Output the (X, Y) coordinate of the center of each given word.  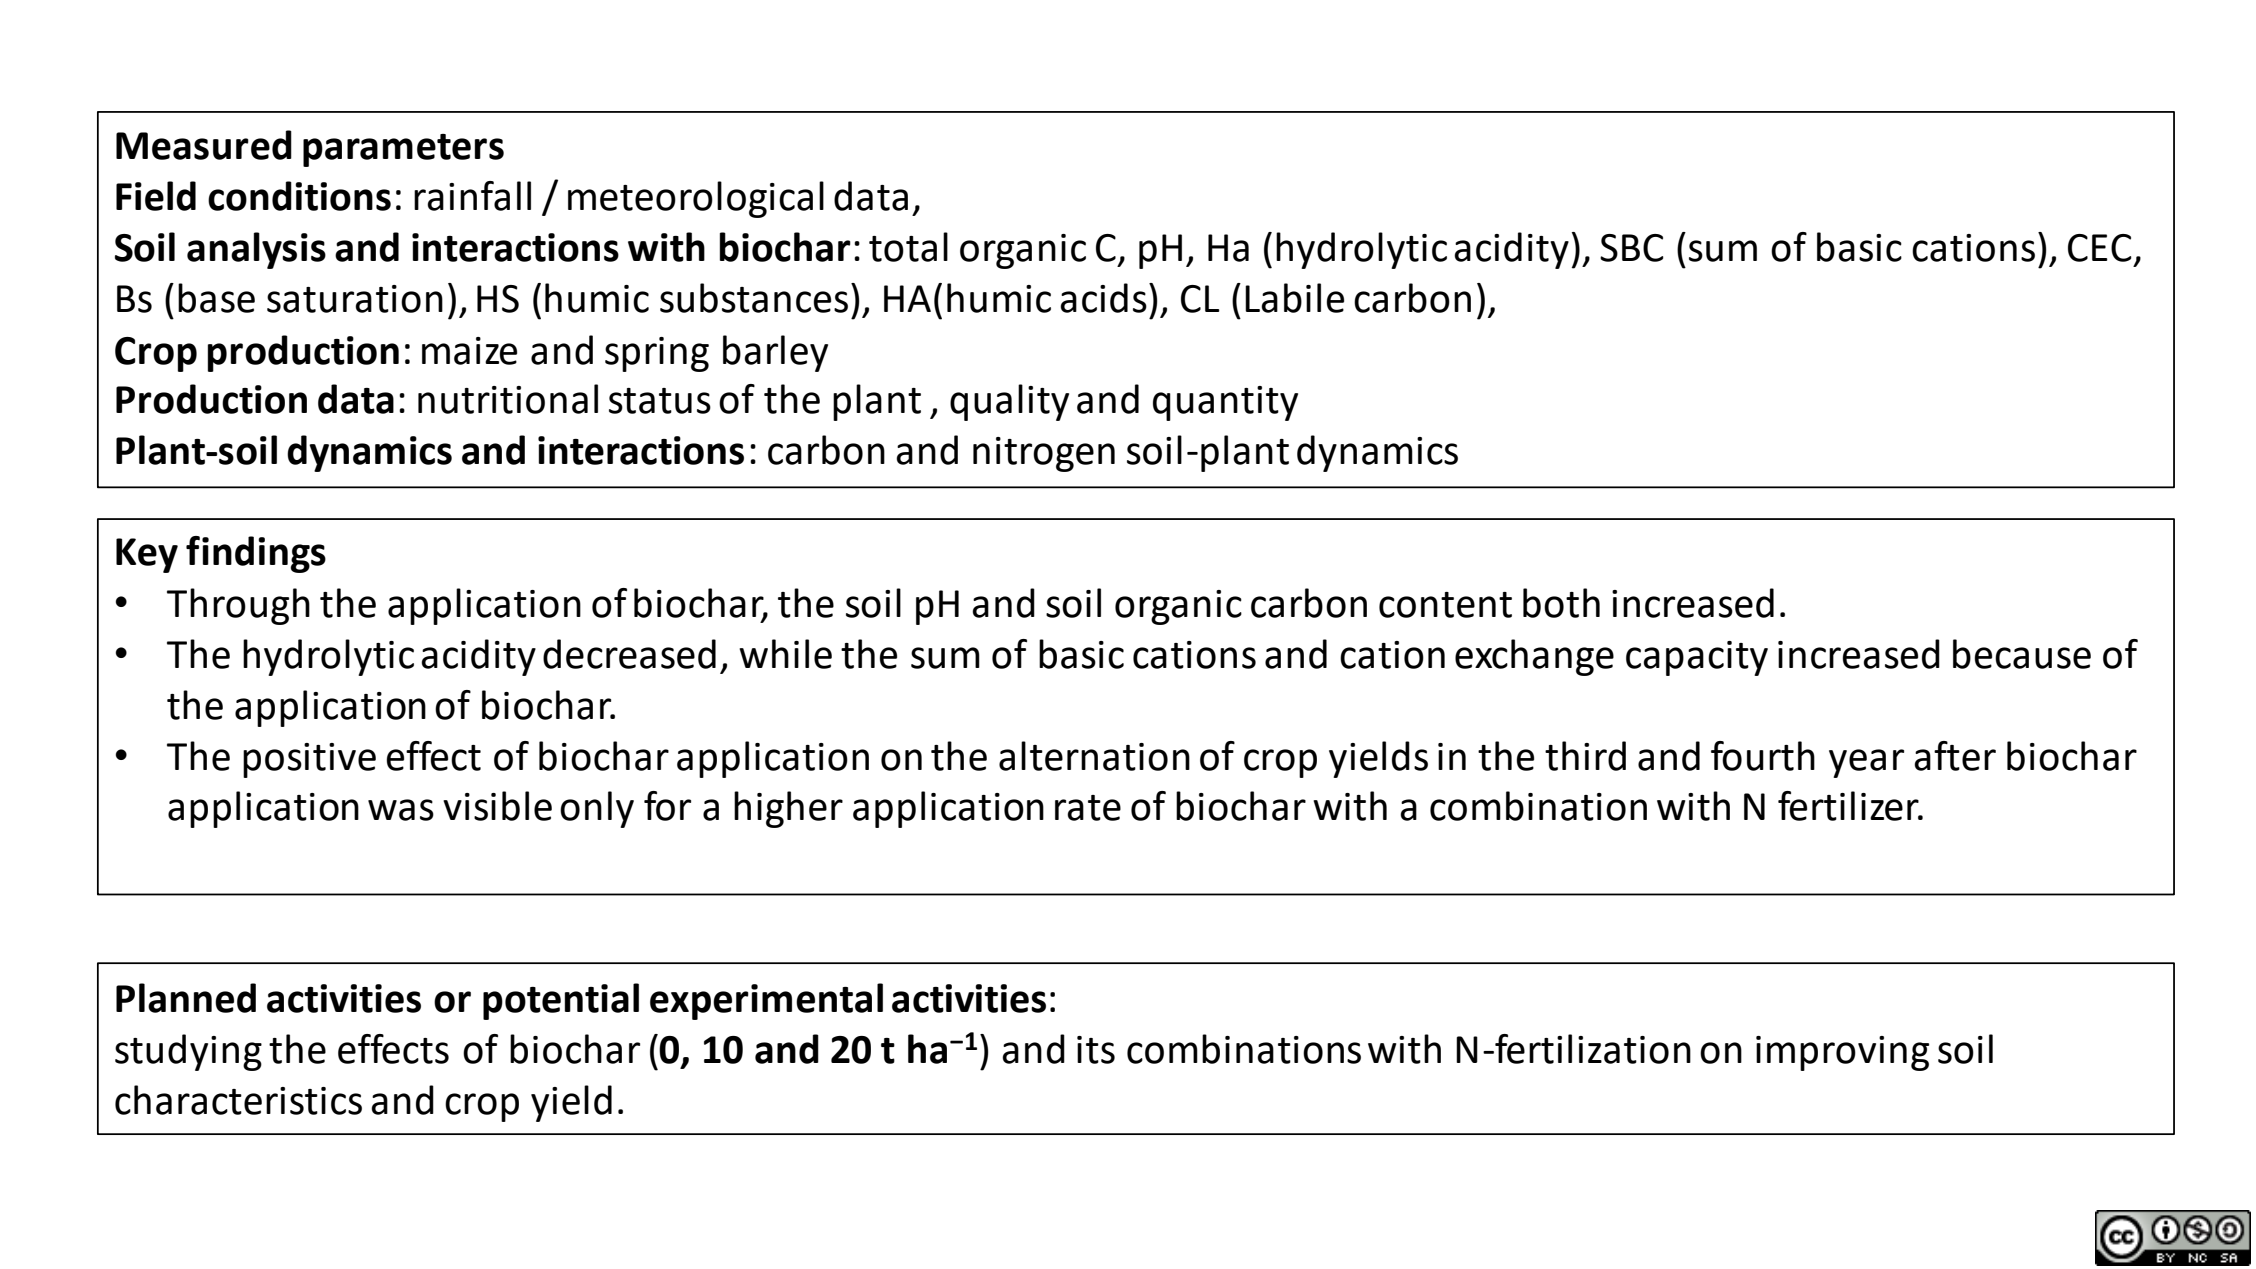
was (401, 810)
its (1096, 1050)
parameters (403, 150)
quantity (1225, 403)
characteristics (238, 1100)
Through (238, 606)
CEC (2100, 248)
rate (1088, 808)
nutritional (508, 399)
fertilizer (1849, 806)
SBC (1632, 248)
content (1445, 605)
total (908, 247)
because (2022, 654)
